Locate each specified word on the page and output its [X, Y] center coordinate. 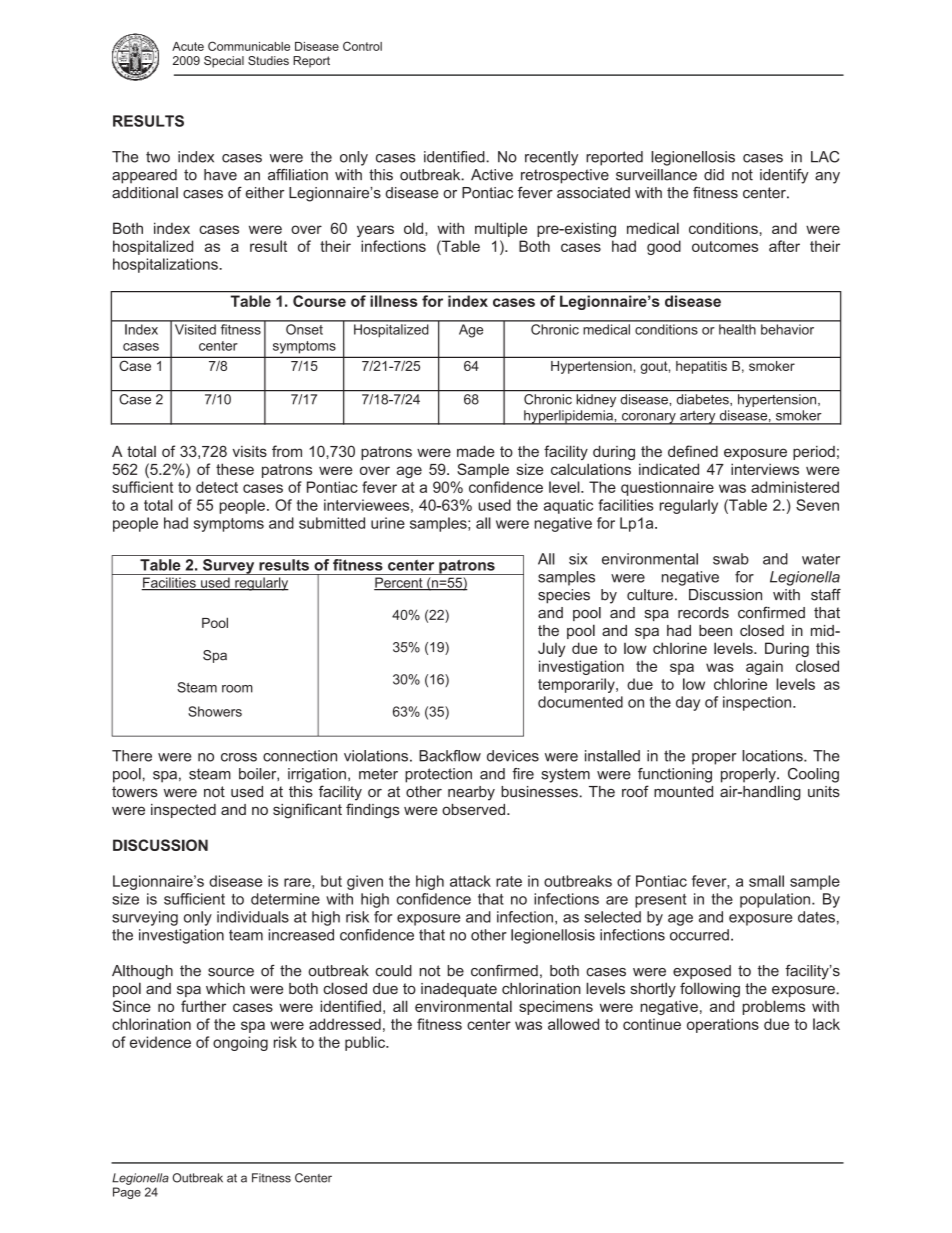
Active [492, 175]
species [564, 596]
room [237, 689]
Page [127, 1193]
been [715, 630]
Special [224, 62]
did [714, 175]
